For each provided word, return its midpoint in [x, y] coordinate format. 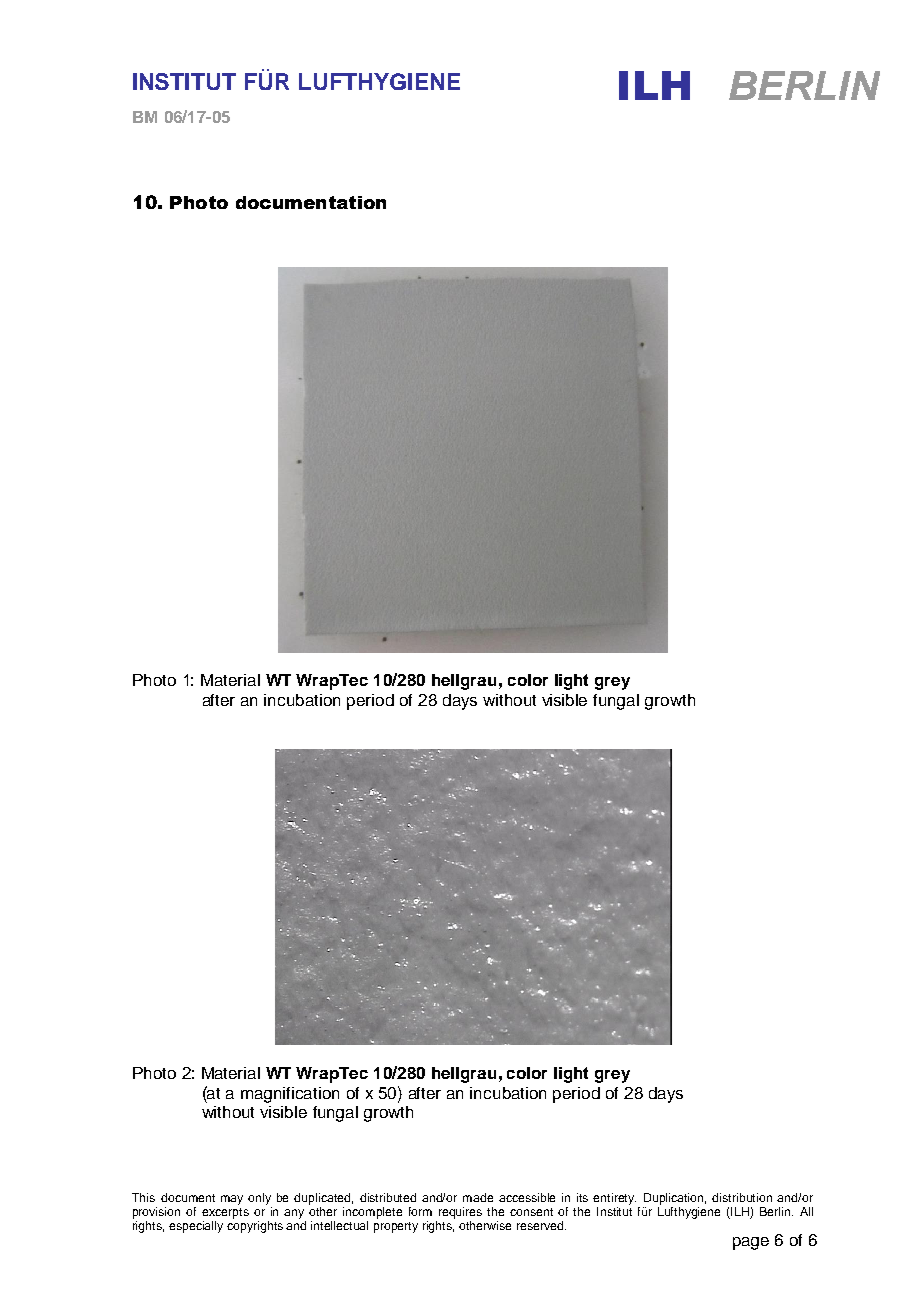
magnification [290, 1095]
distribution [742, 1197]
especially [196, 1227]
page [751, 1243]
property [396, 1227]
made [478, 1197]
